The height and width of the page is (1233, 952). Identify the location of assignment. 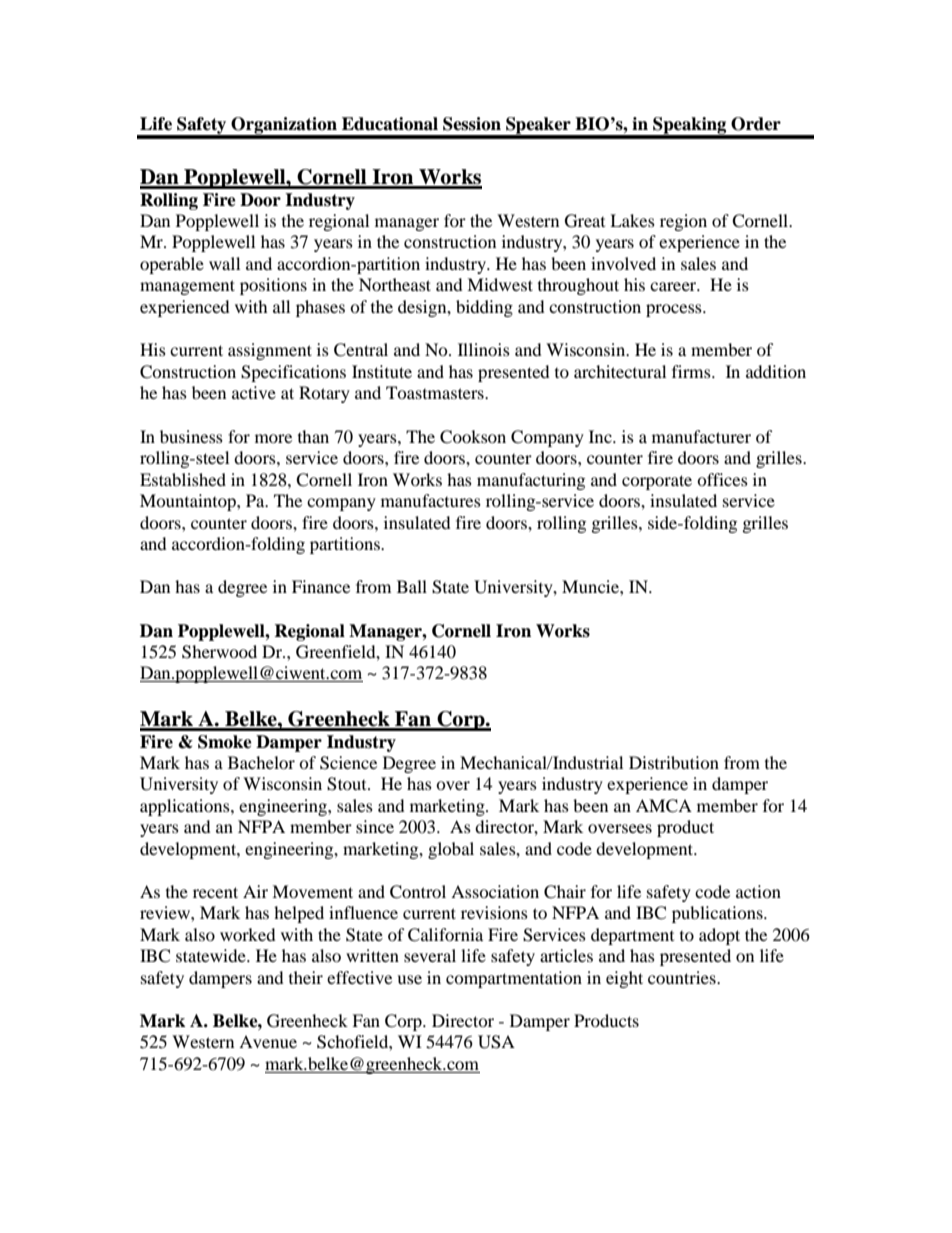
(270, 351).
